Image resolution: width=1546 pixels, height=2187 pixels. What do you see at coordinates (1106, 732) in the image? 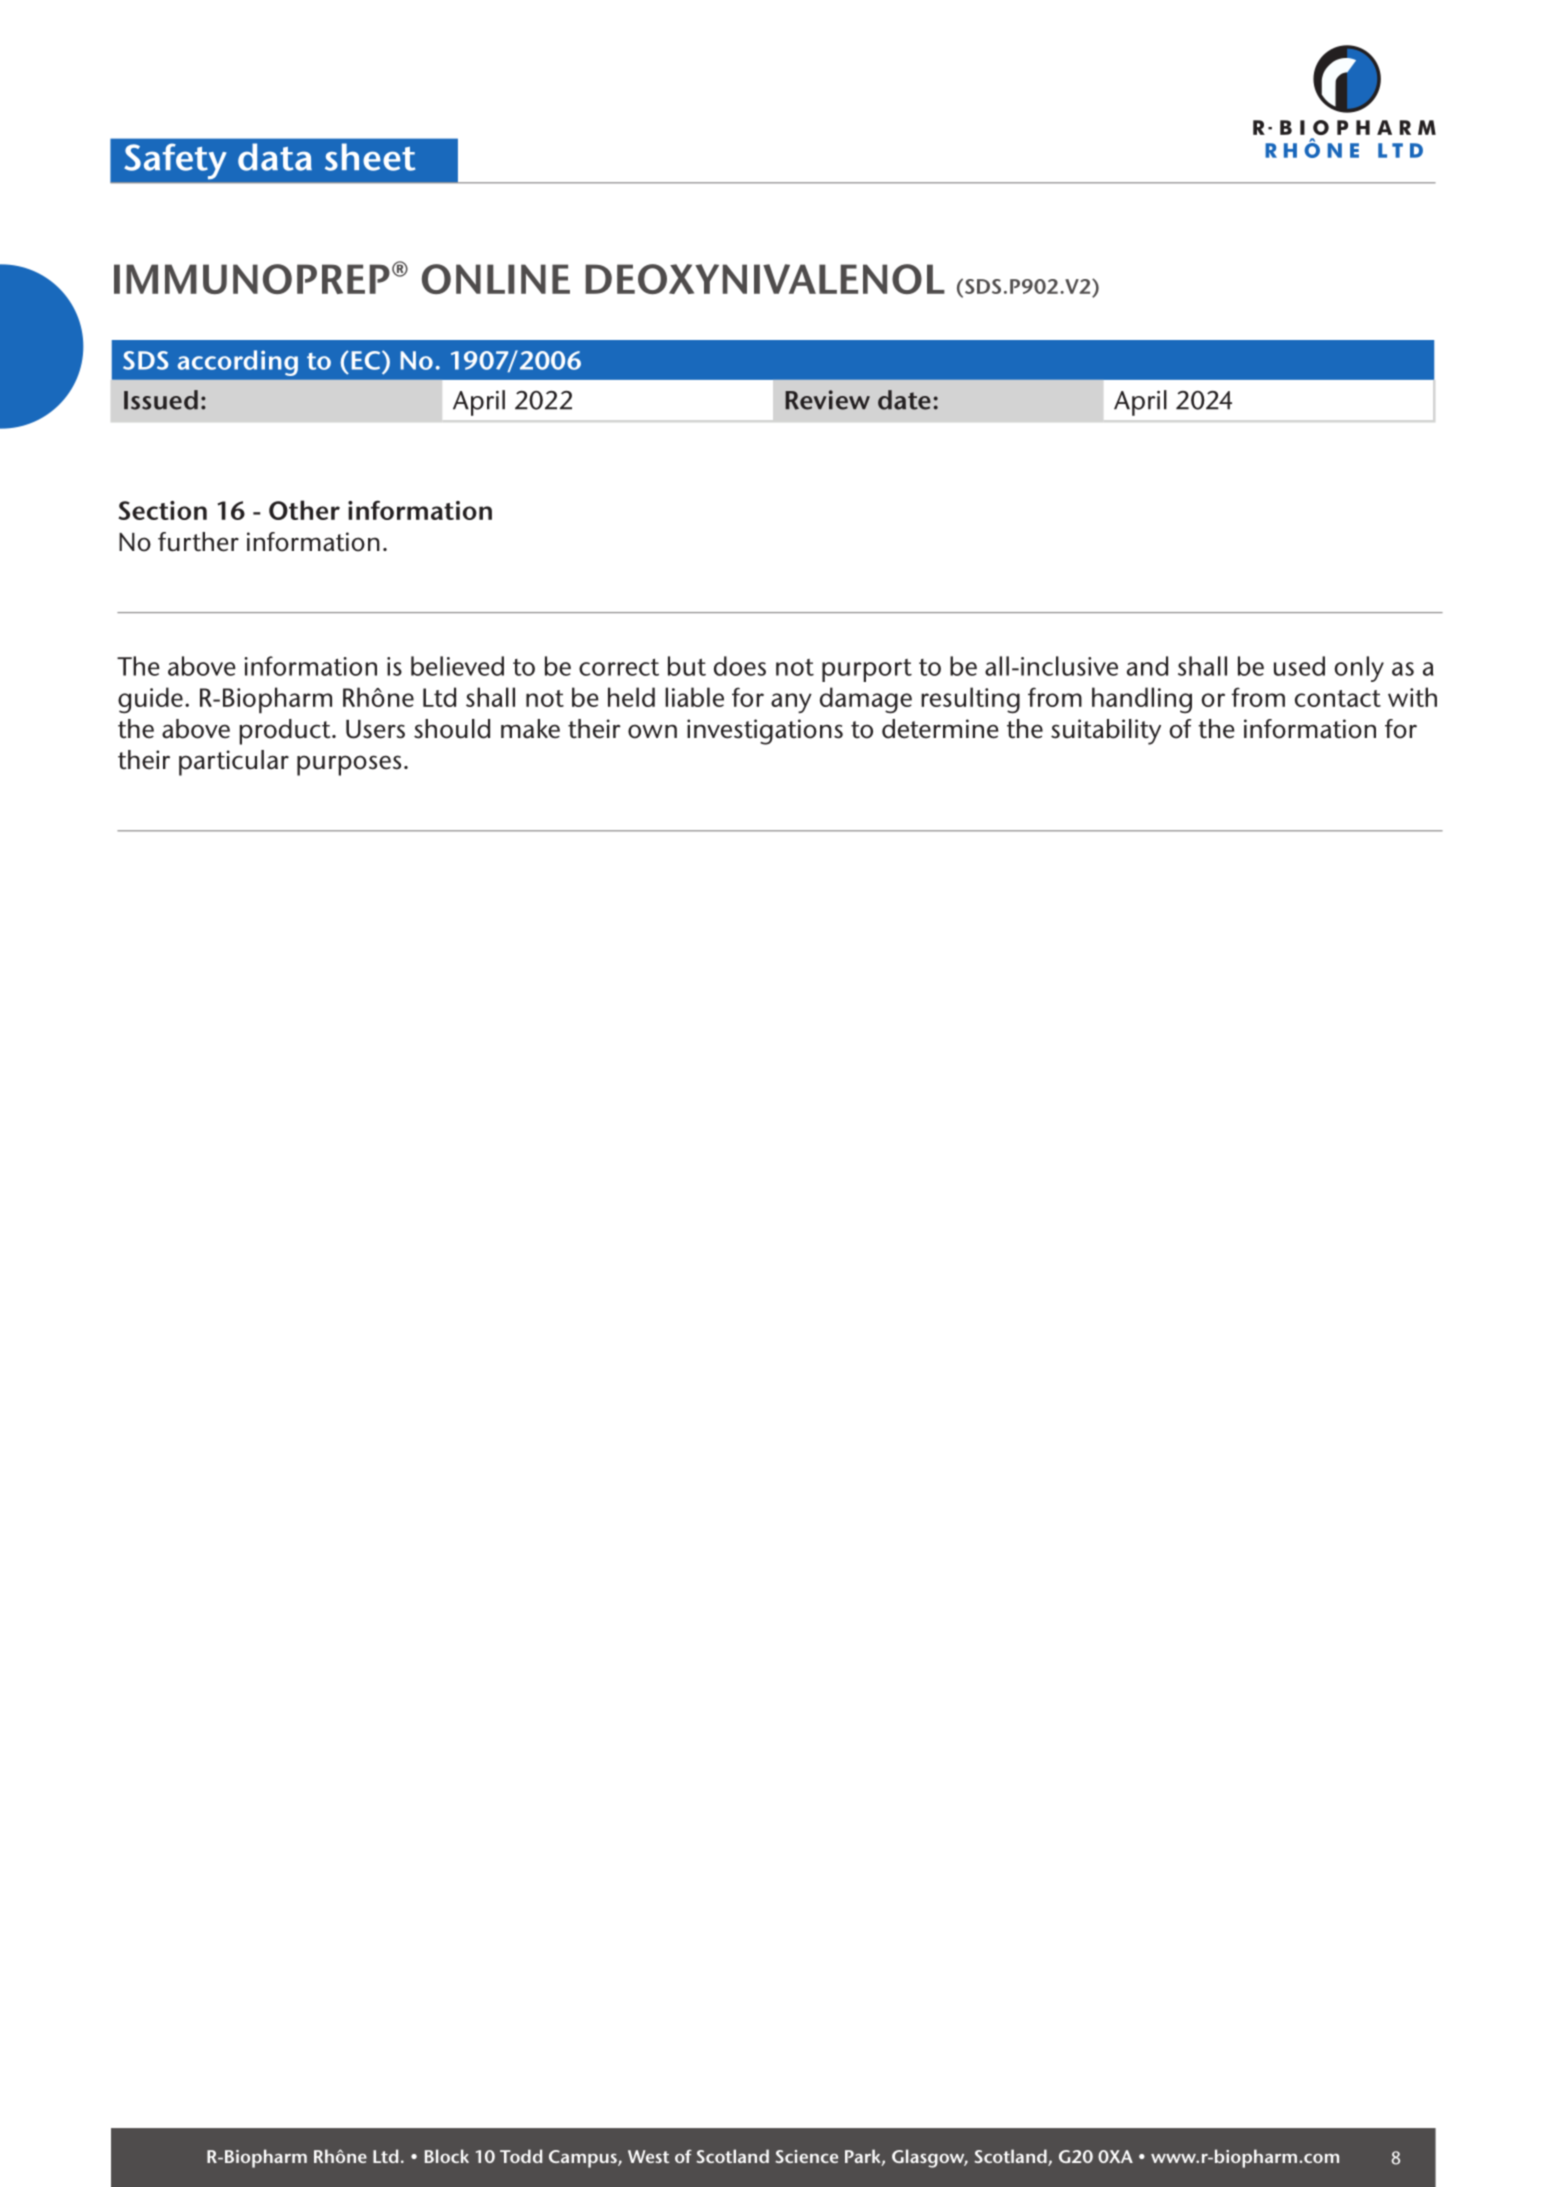
I see `suitability` at bounding box center [1106, 732].
